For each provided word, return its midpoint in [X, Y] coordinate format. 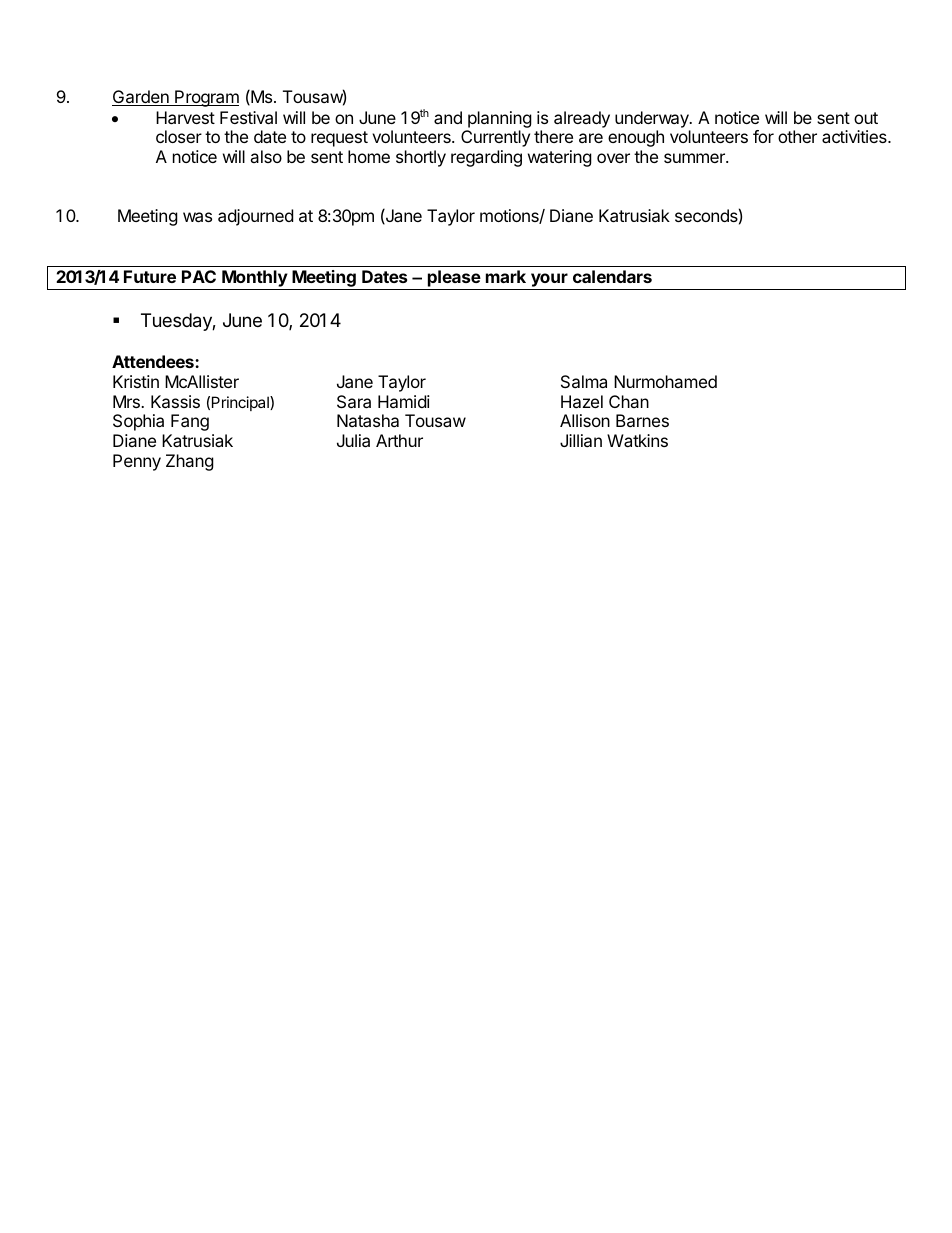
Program [206, 98]
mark [506, 276]
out [866, 118]
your [549, 281]
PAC [199, 276]
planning [500, 119]
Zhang [190, 462]
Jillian [581, 440]
